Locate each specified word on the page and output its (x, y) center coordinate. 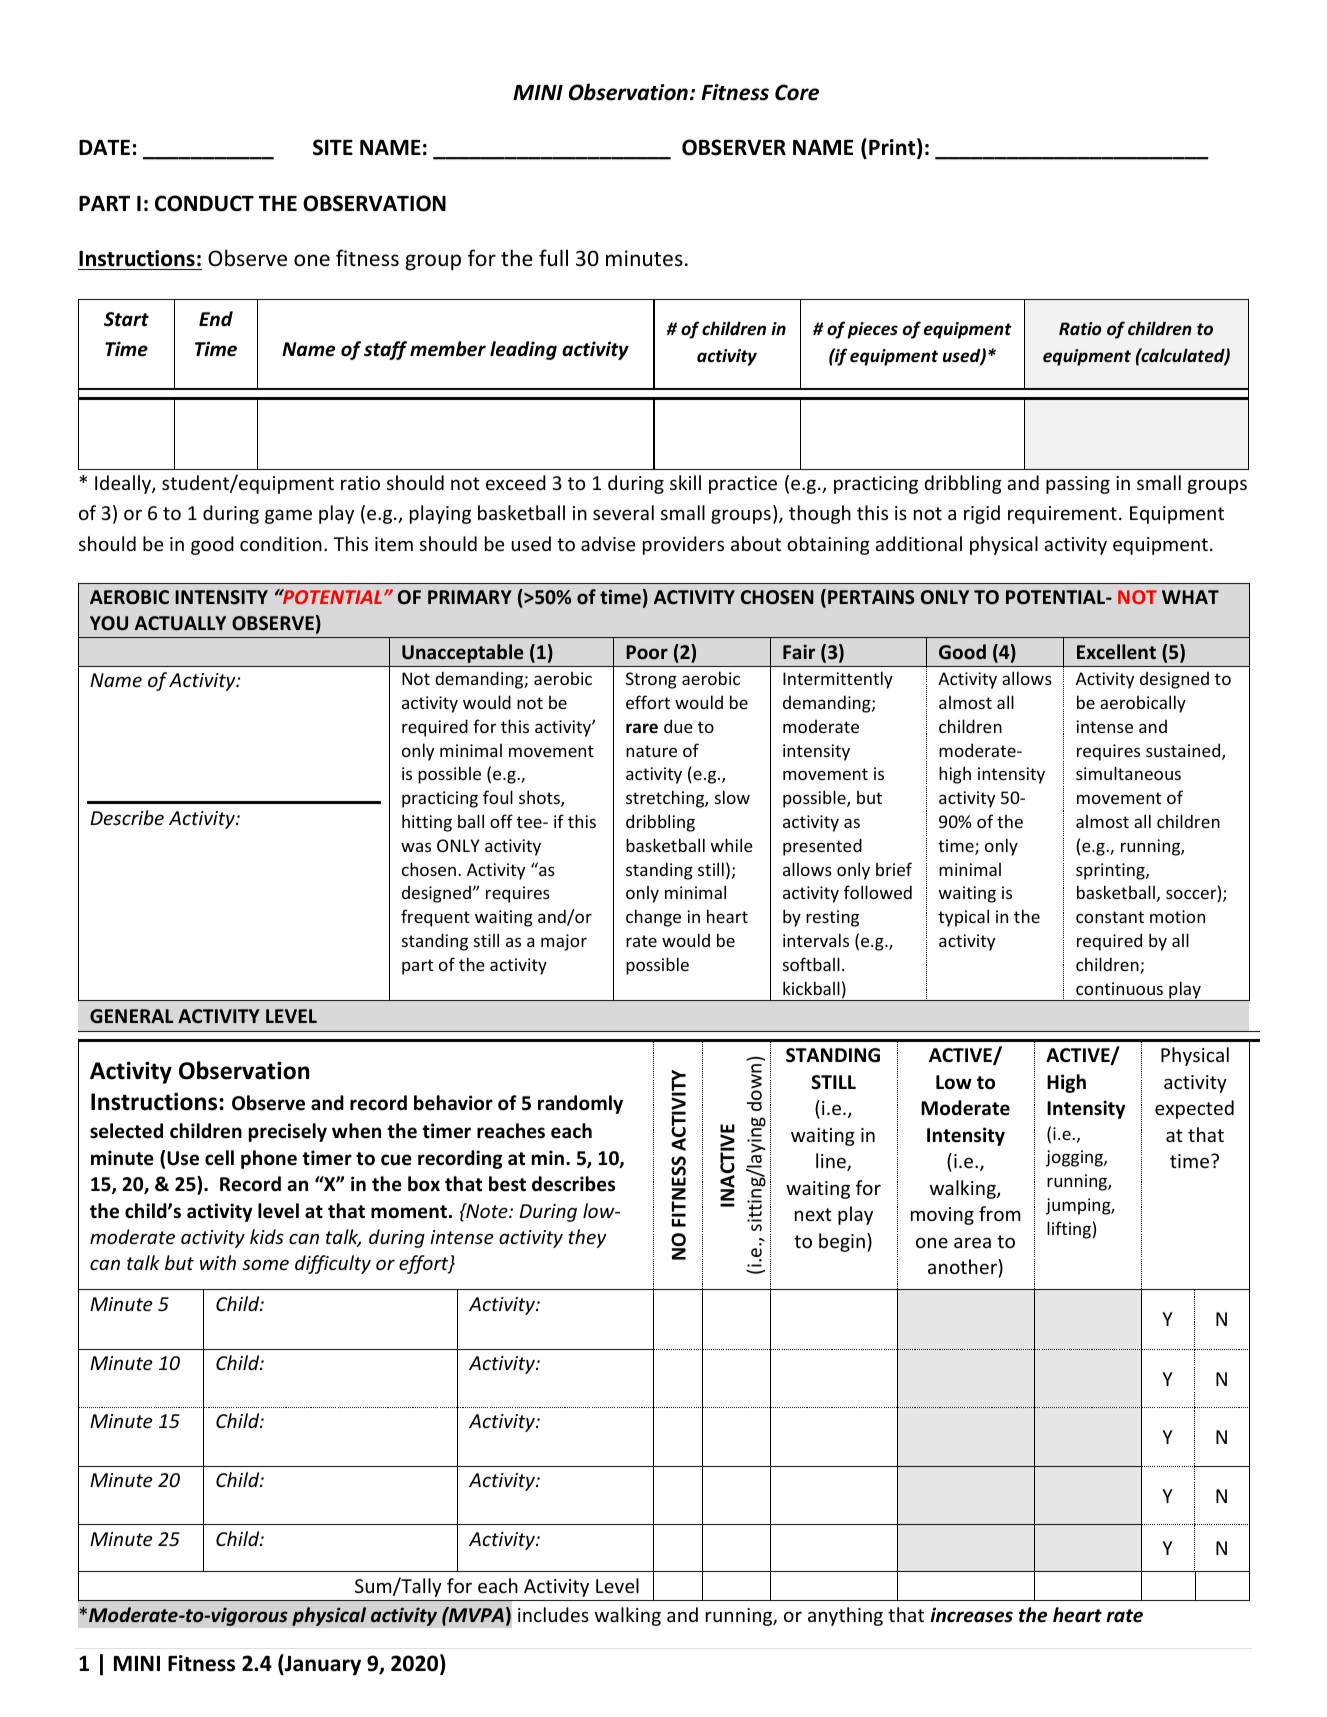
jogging (1075, 1158)
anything (845, 1616)
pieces (873, 330)
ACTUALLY (180, 623)
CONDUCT (204, 203)
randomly (580, 1104)
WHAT (1190, 597)
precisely (288, 1132)
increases (971, 1615)
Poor (647, 652)
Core (797, 92)
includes (553, 1614)
